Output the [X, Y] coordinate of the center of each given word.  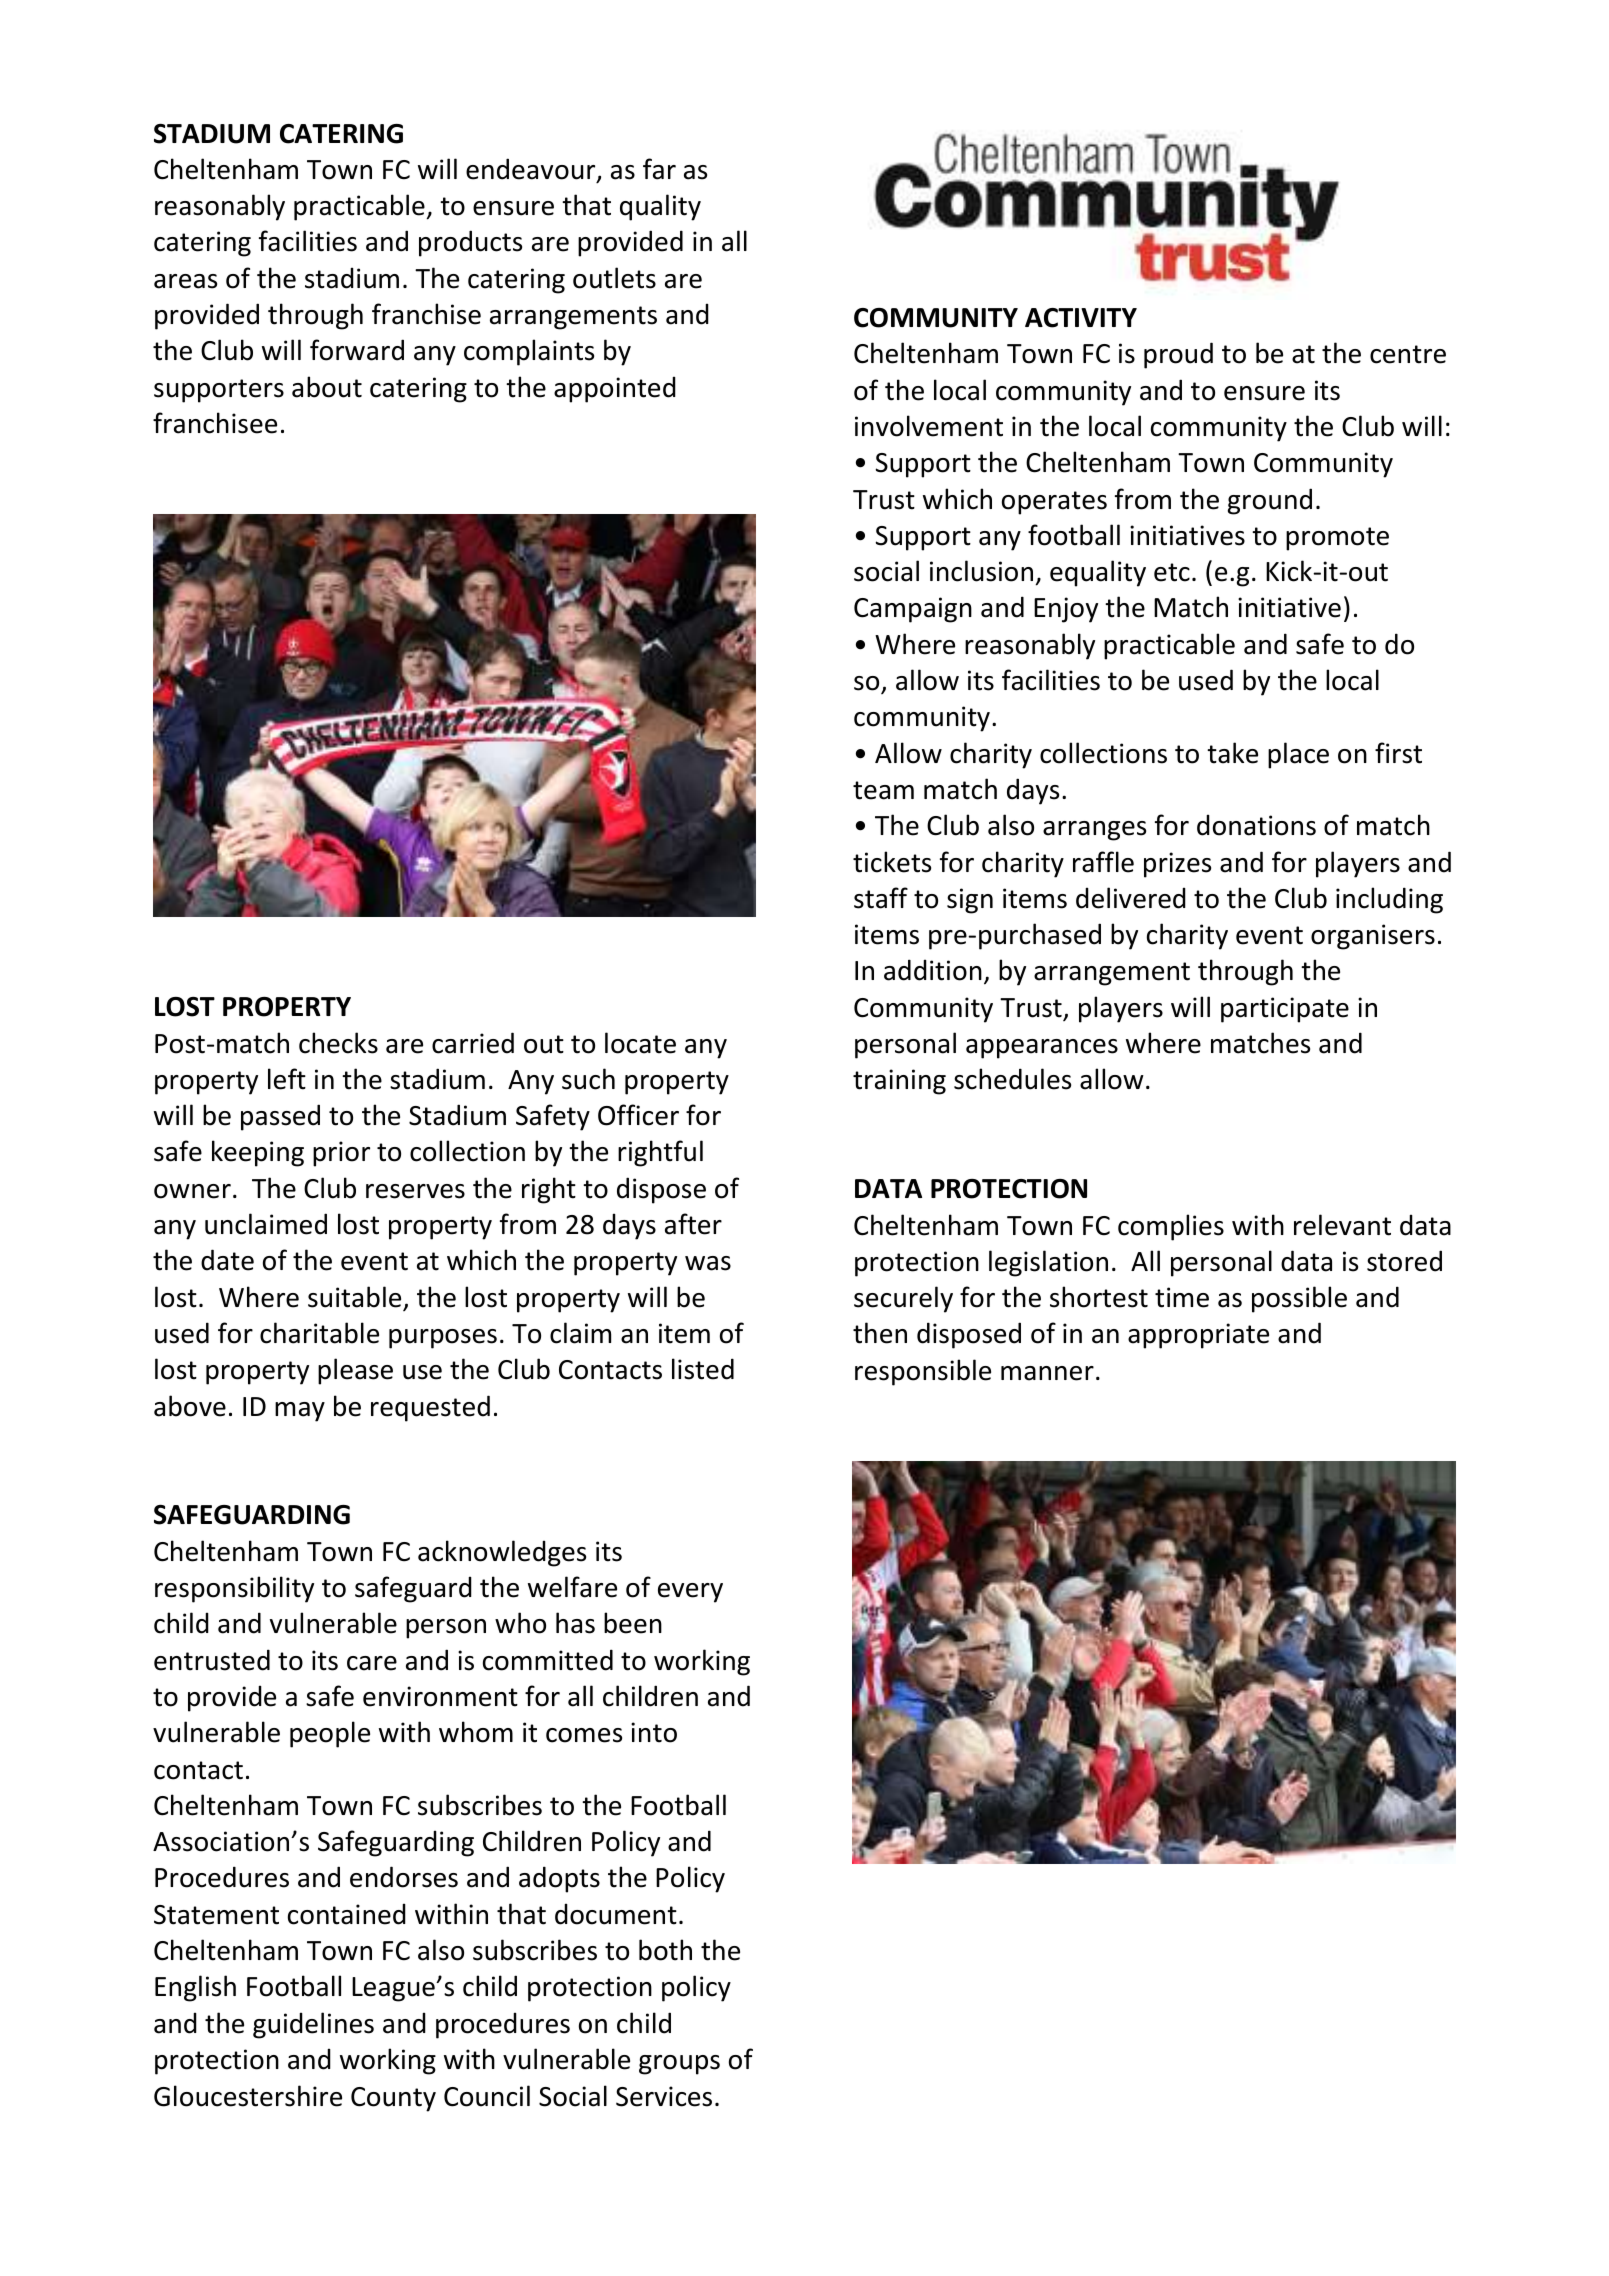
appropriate [1198, 1336]
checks [338, 1043]
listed [703, 1369]
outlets [614, 278]
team [883, 790]
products [470, 243]
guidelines [313, 2025]
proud [1178, 355]
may [300, 1412]
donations [1256, 825]
